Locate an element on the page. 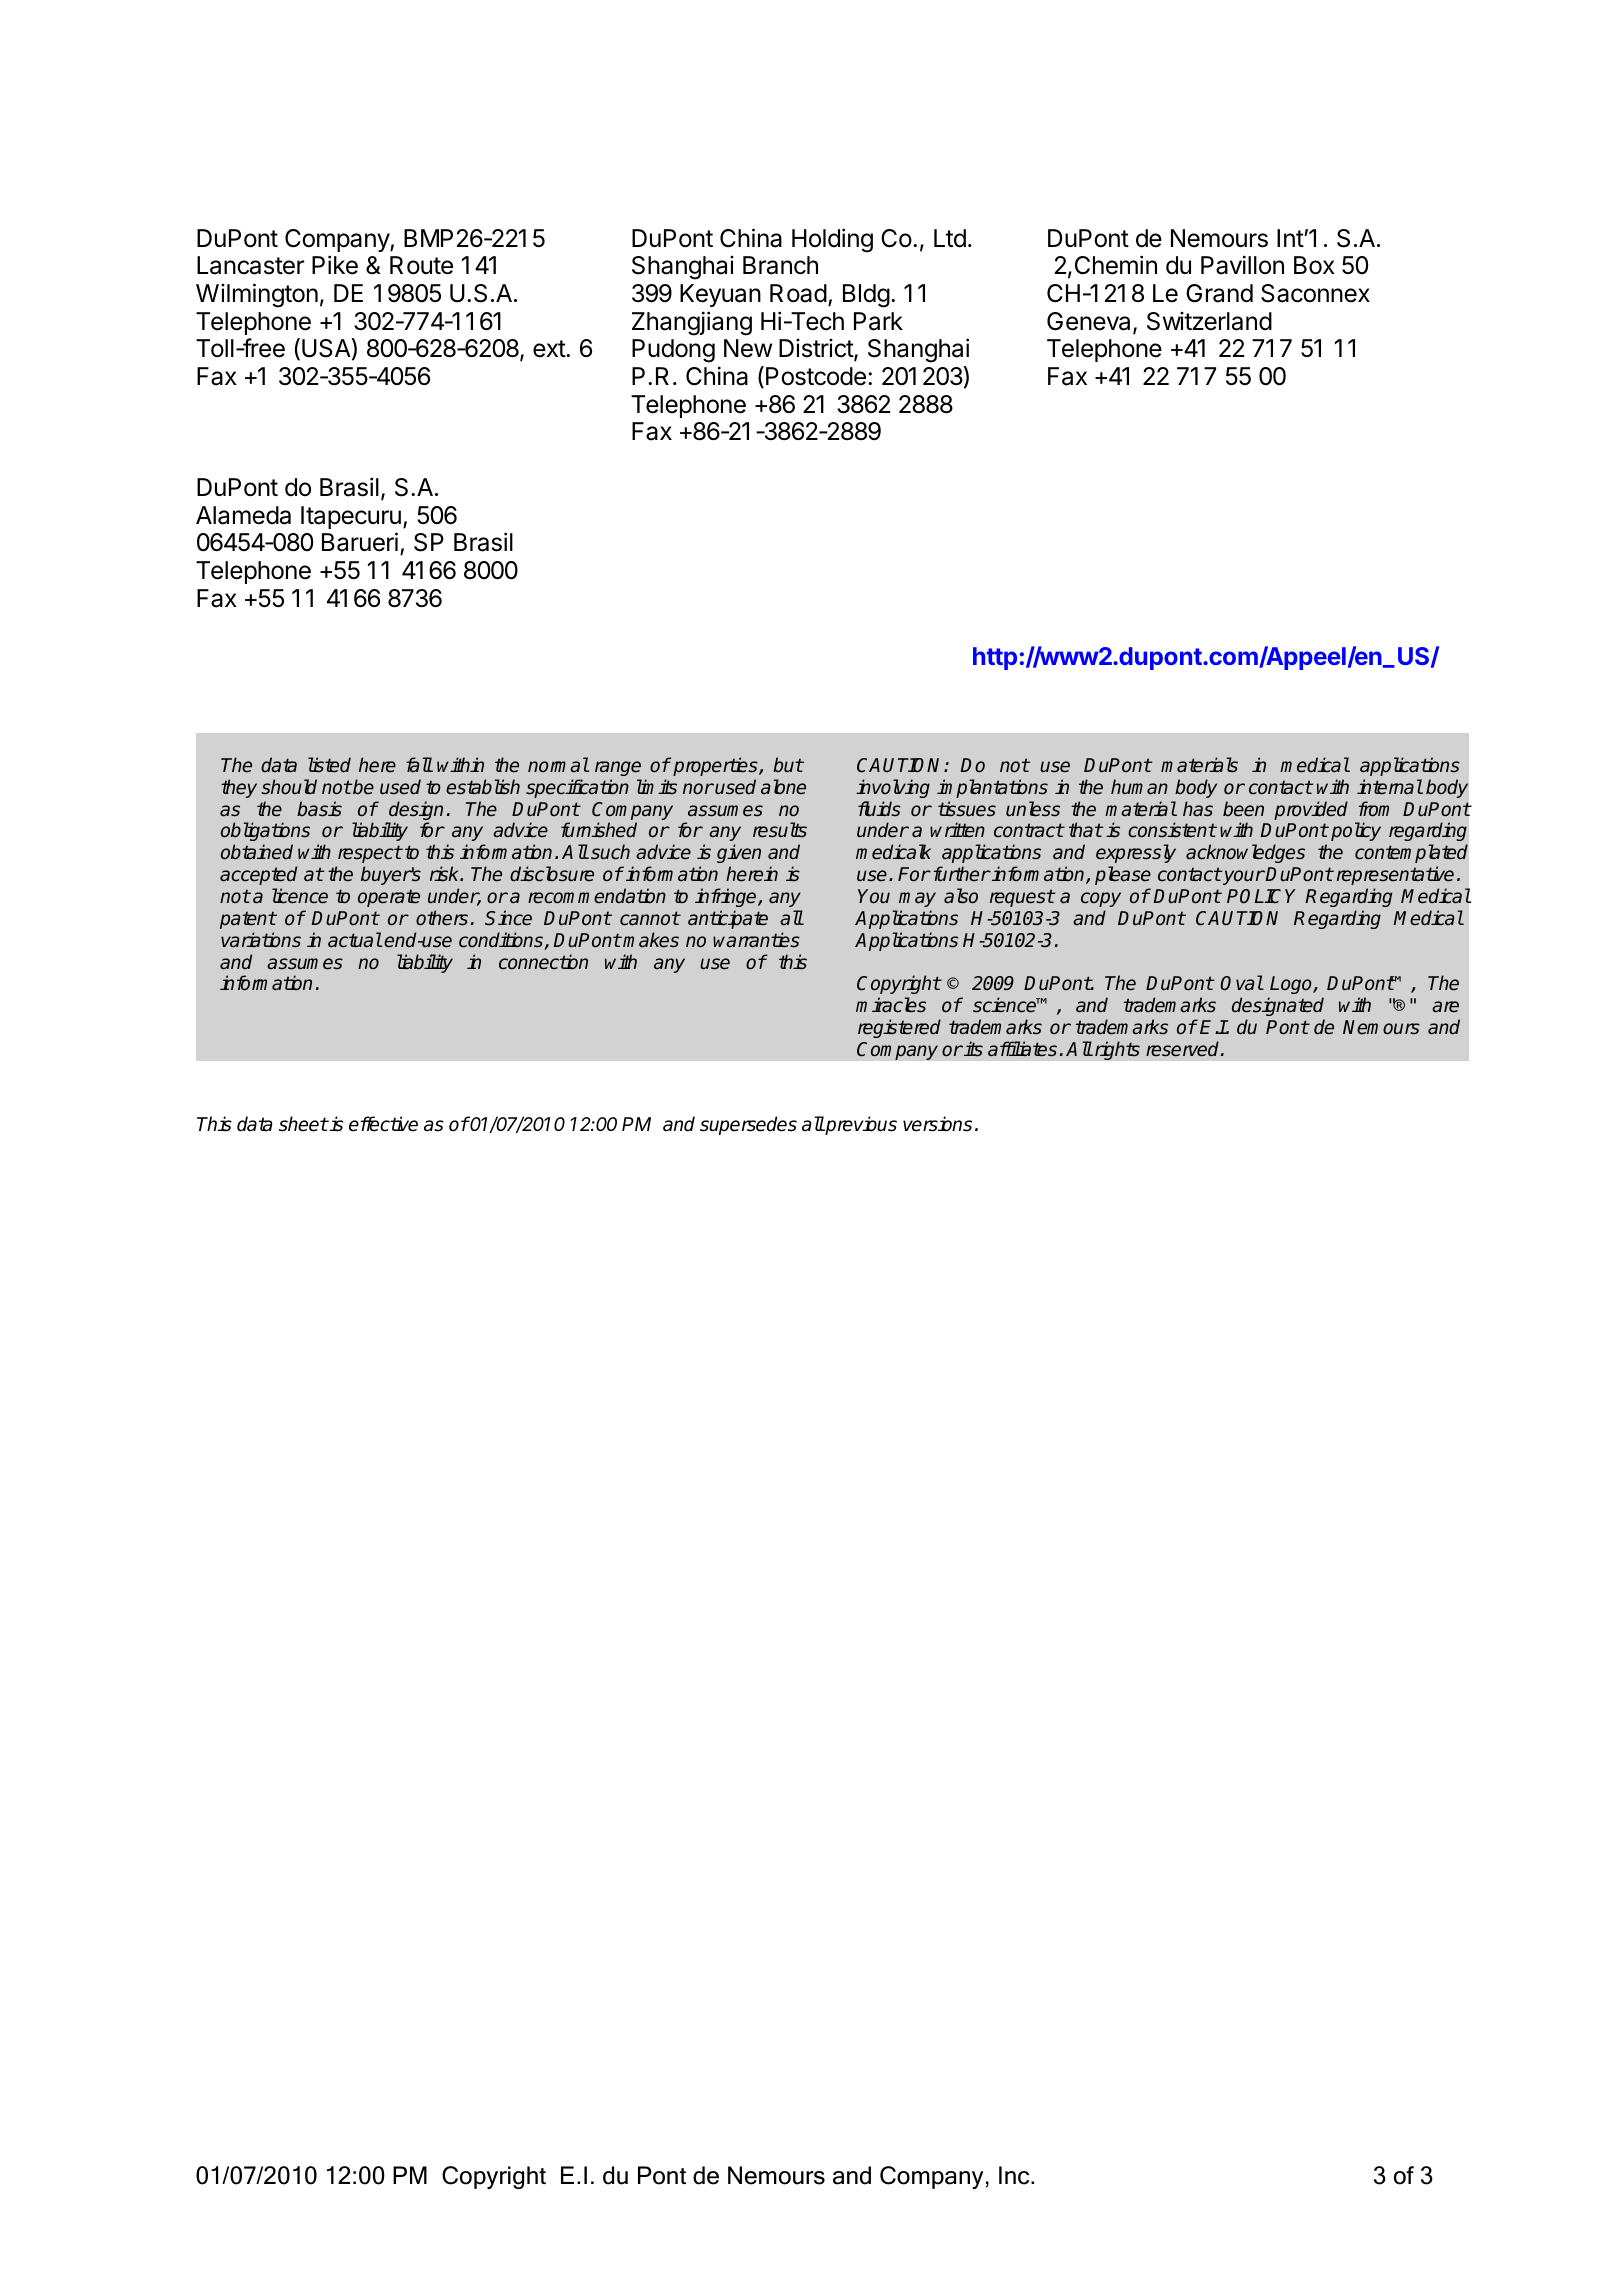  Branch is located at coordinates (780, 265).
